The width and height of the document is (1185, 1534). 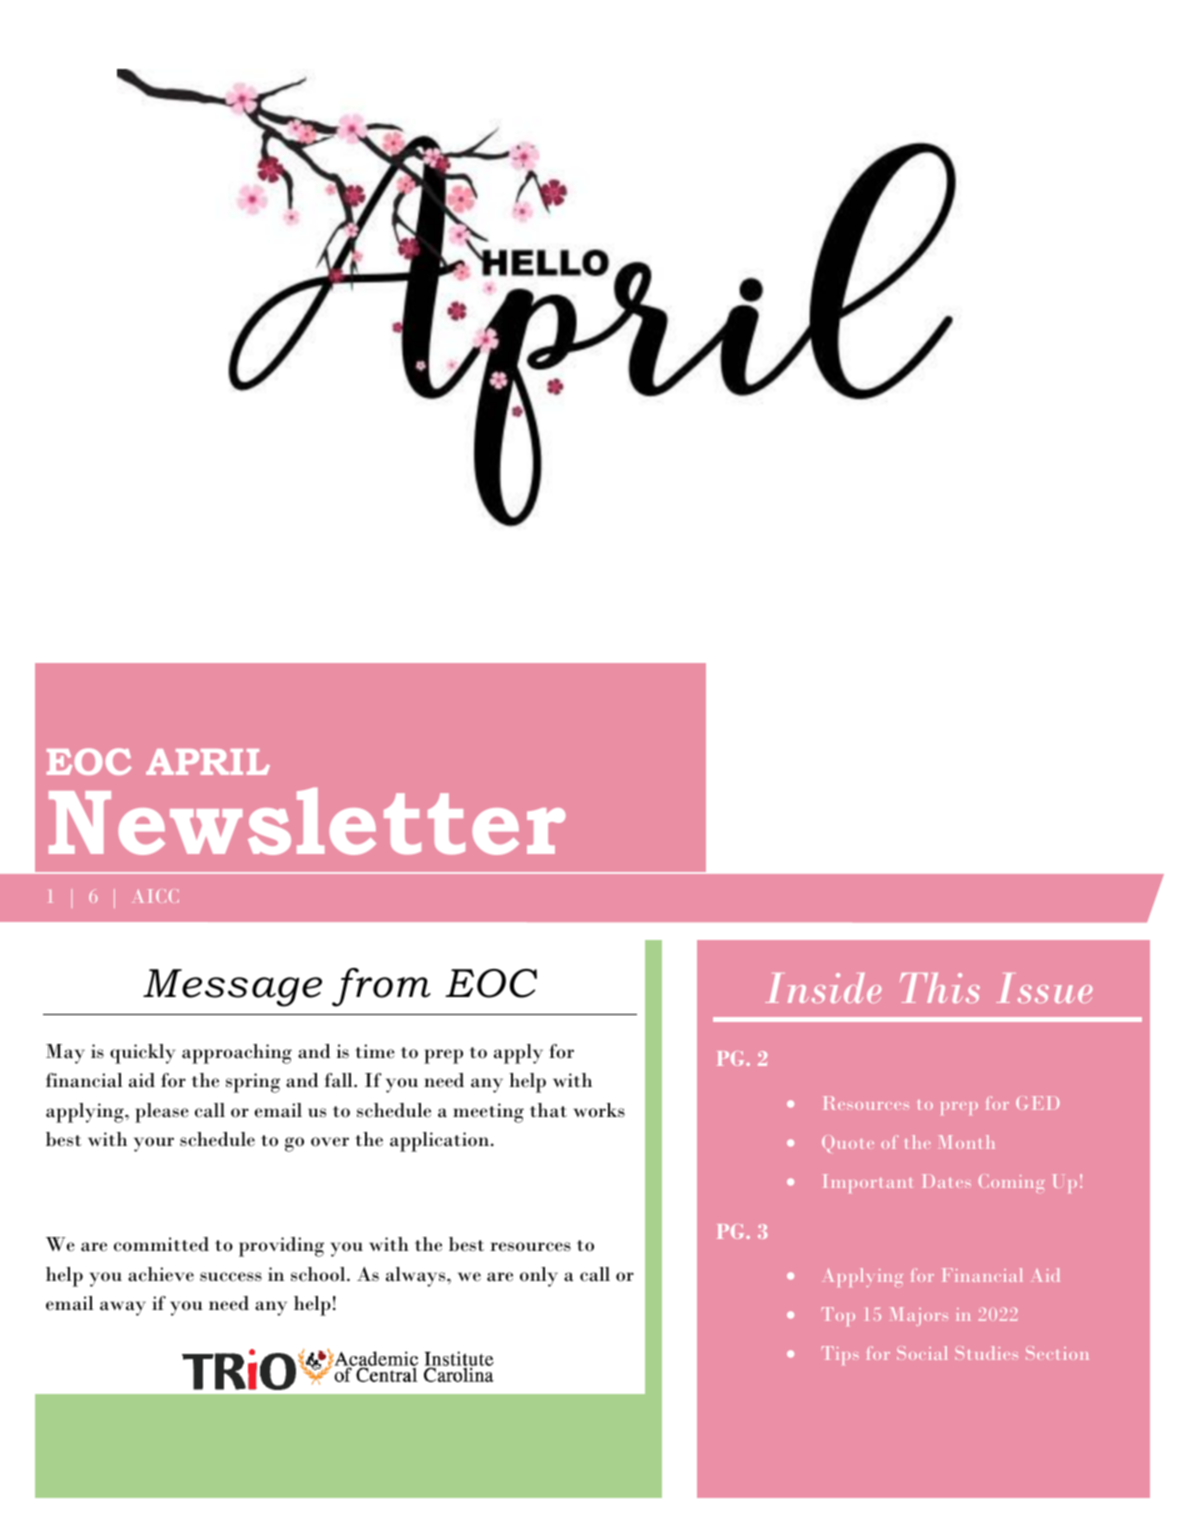 I want to click on only, so click(x=539, y=1277).
